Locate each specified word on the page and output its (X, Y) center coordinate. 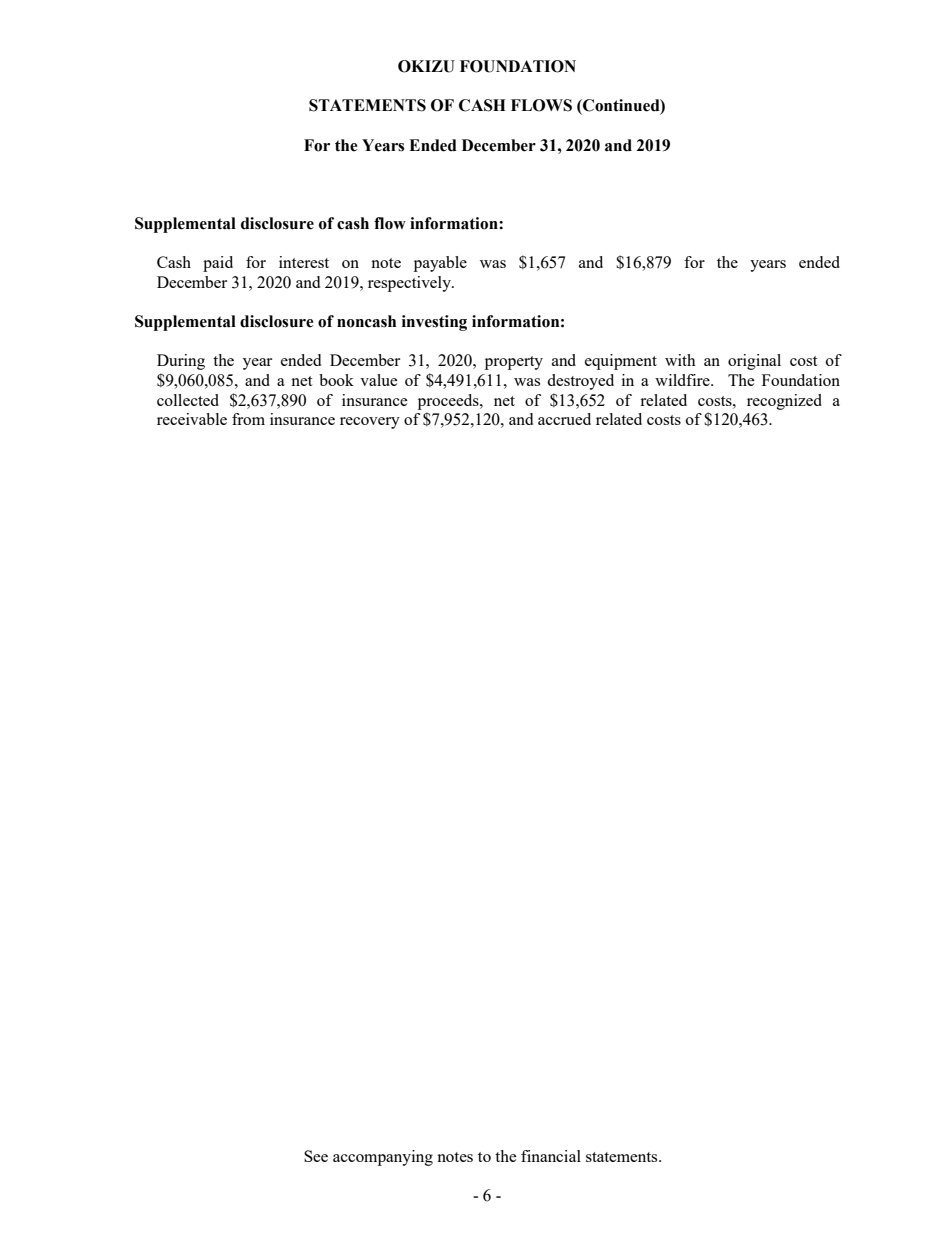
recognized (784, 402)
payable (440, 264)
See (316, 1156)
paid (218, 264)
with (680, 360)
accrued (564, 419)
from (248, 419)
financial (551, 1156)
